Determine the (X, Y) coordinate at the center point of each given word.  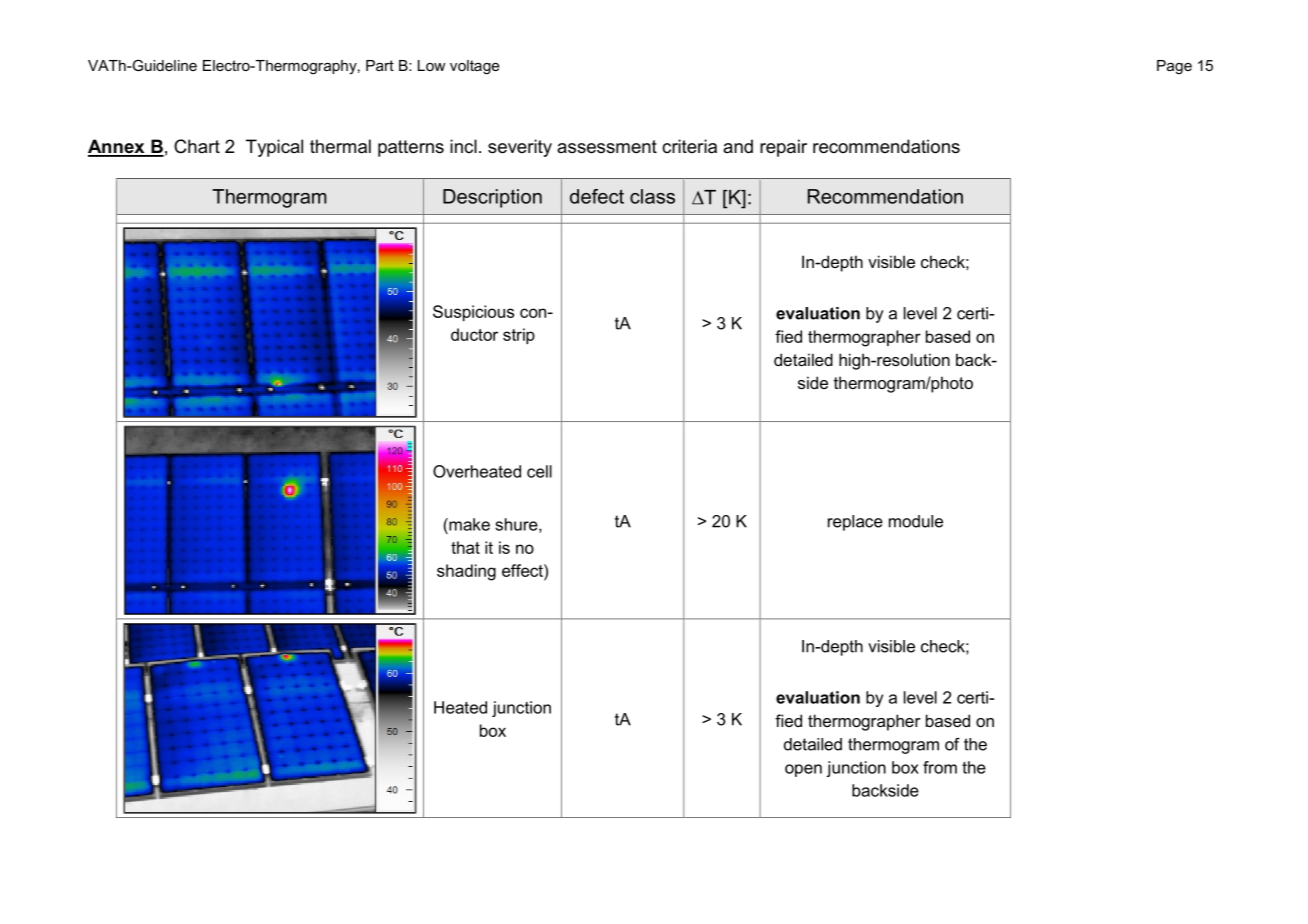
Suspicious (473, 313)
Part (380, 65)
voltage (474, 67)
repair (783, 148)
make (468, 524)
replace (855, 523)
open (803, 770)
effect (523, 570)
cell (539, 471)
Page (1174, 67)
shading (466, 572)
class (652, 196)
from (940, 767)
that (465, 547)
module (916, 521)
